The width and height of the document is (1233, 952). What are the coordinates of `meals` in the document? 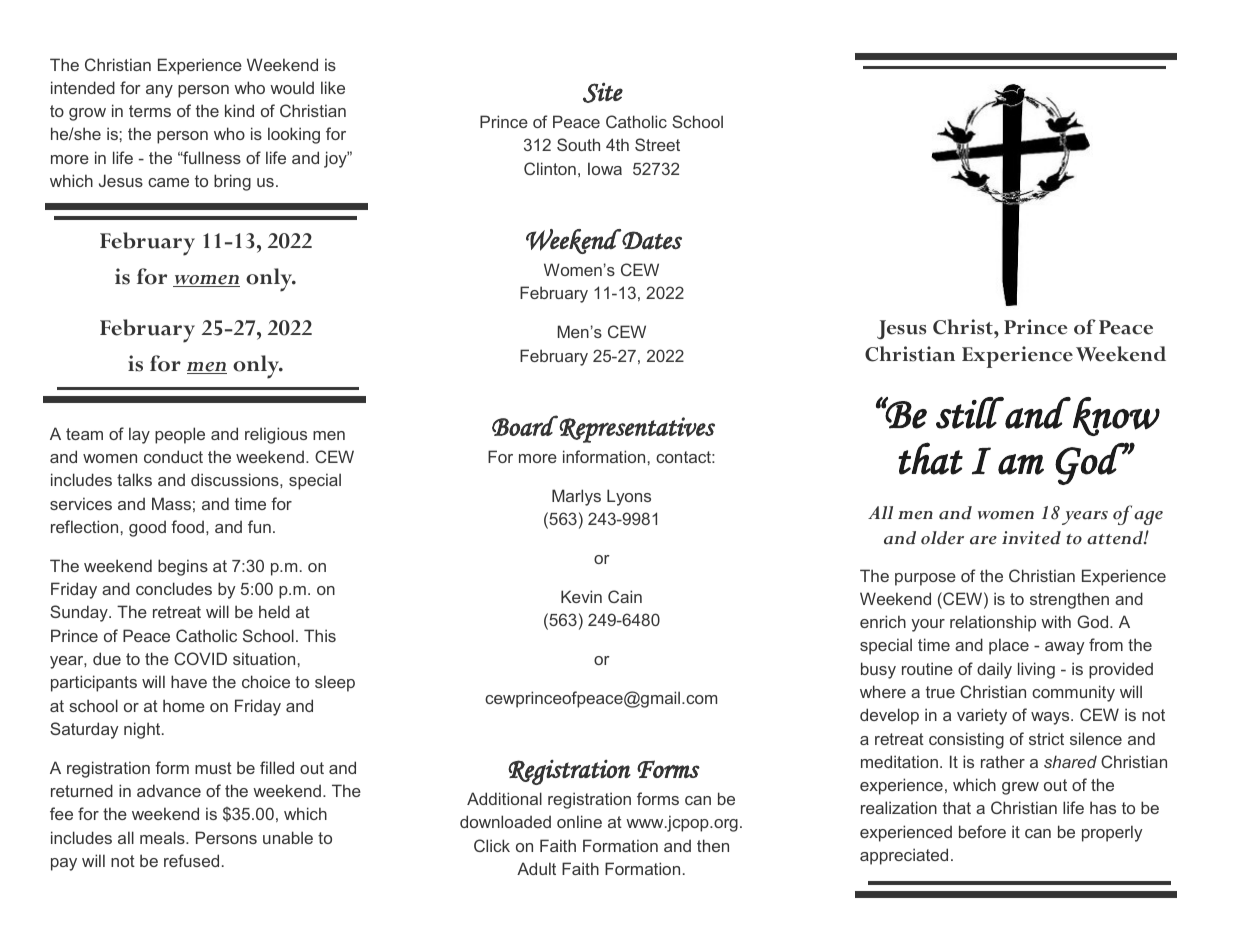 It's located at (163, 837).
